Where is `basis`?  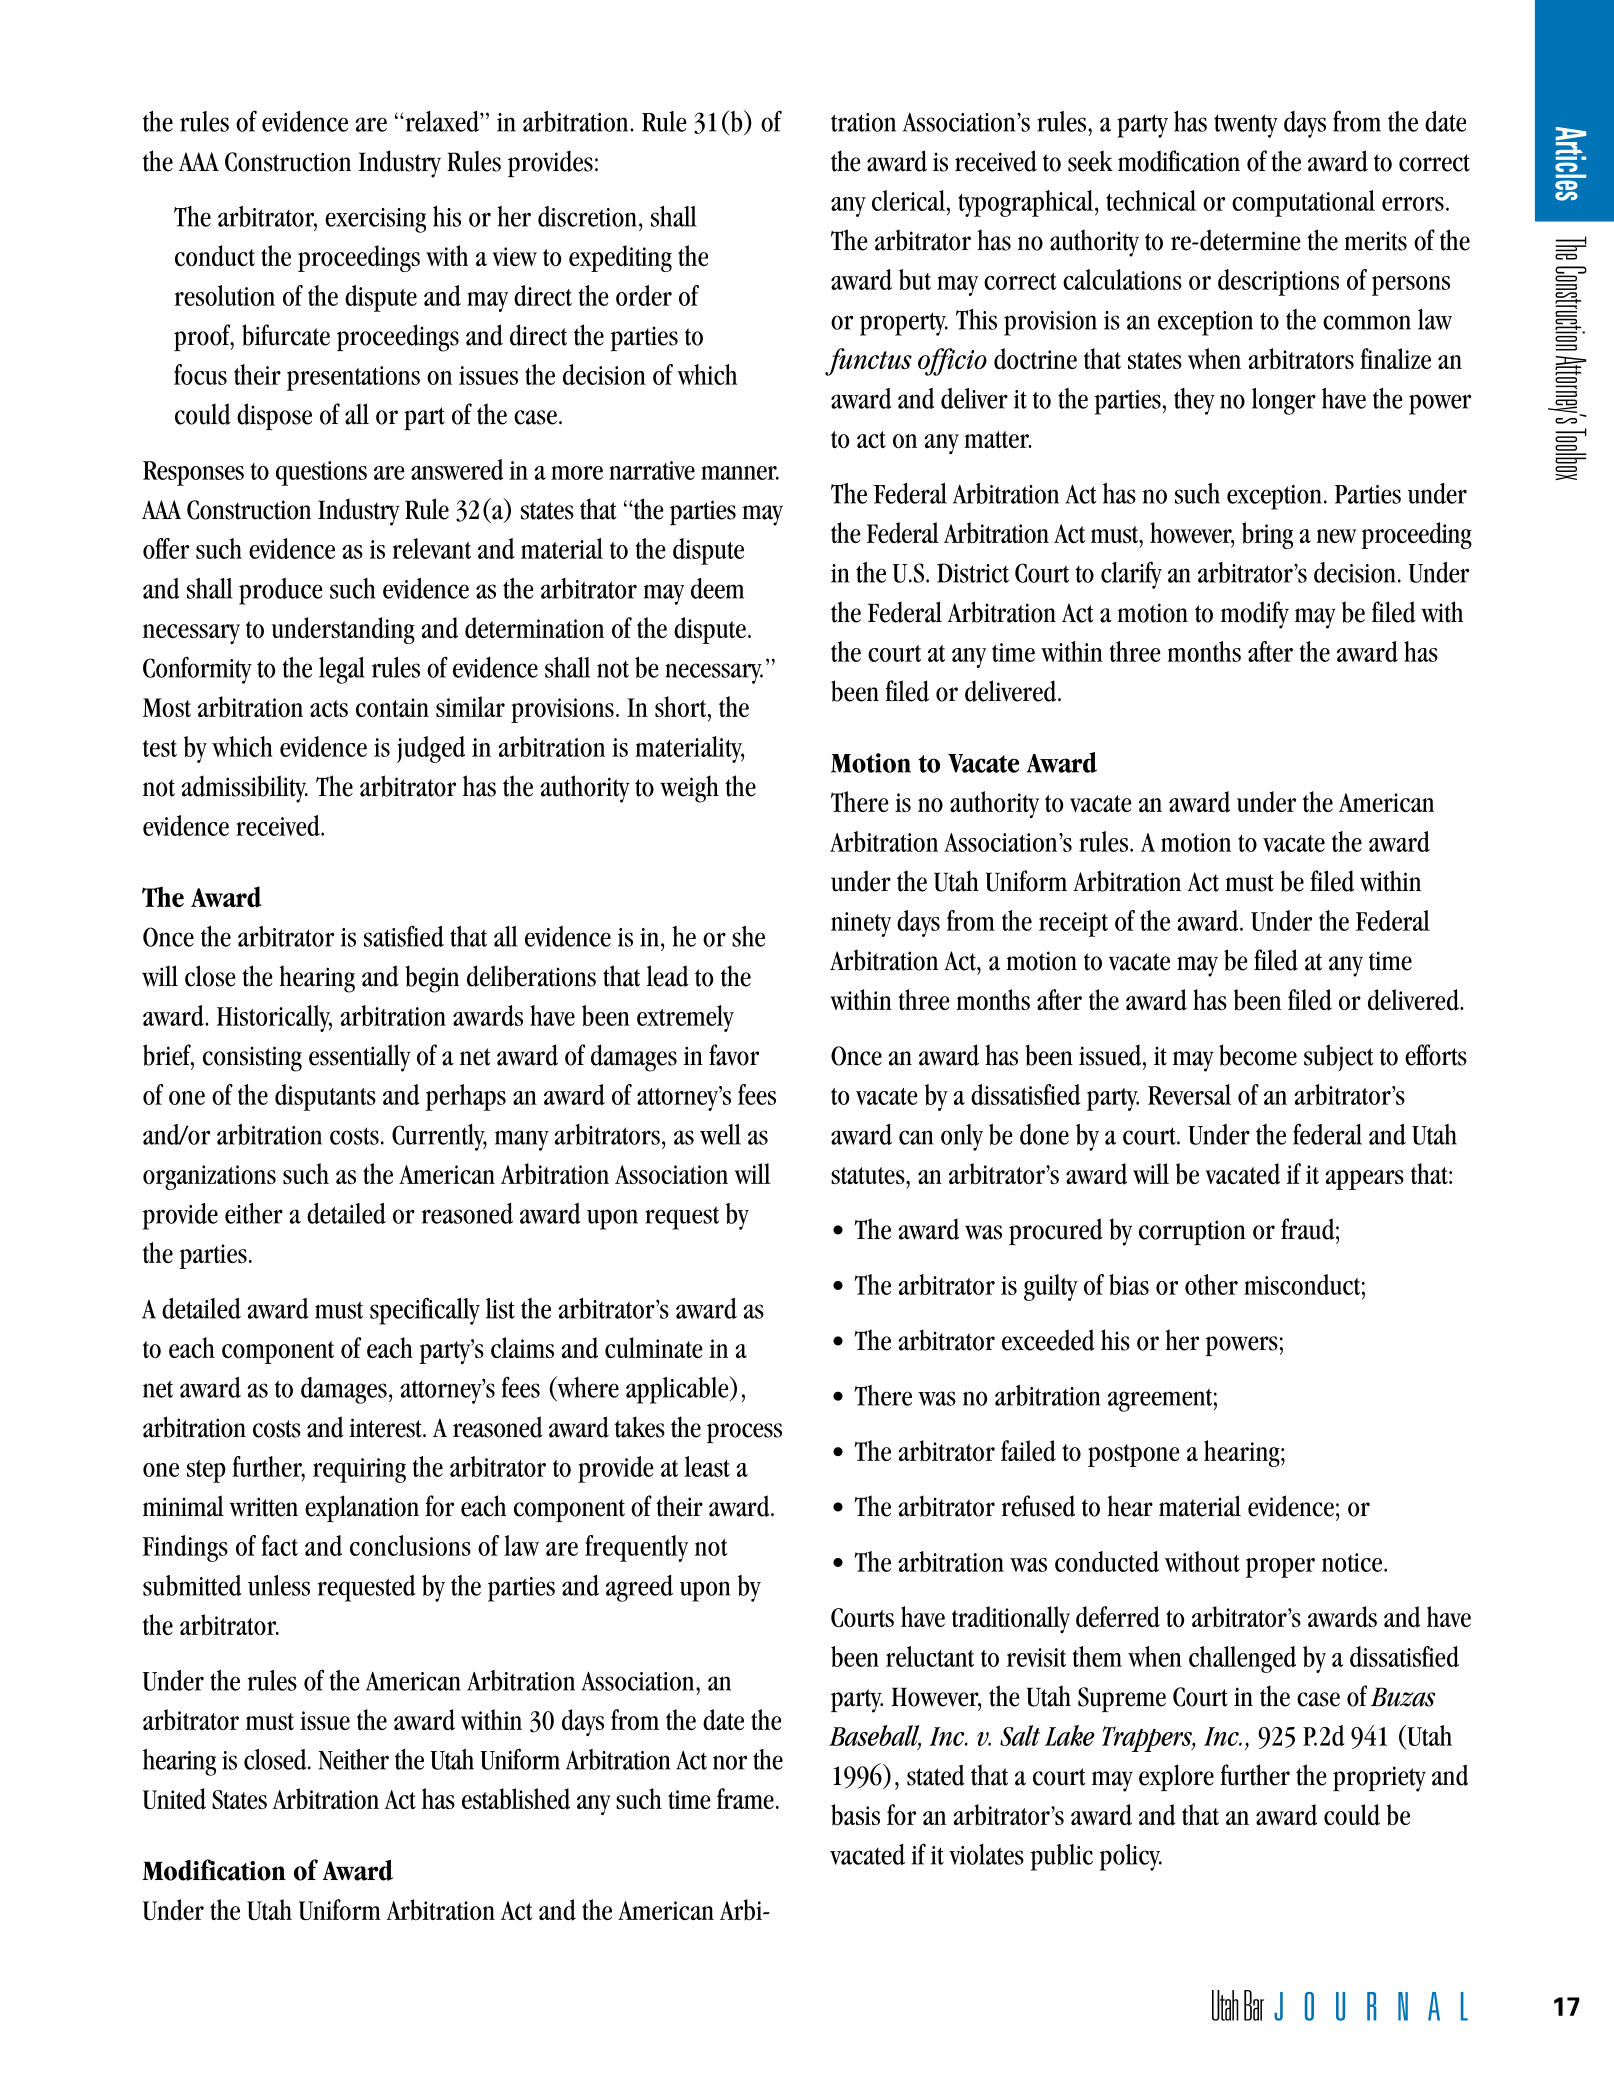
basis is located at coordinates (855, 1815).
